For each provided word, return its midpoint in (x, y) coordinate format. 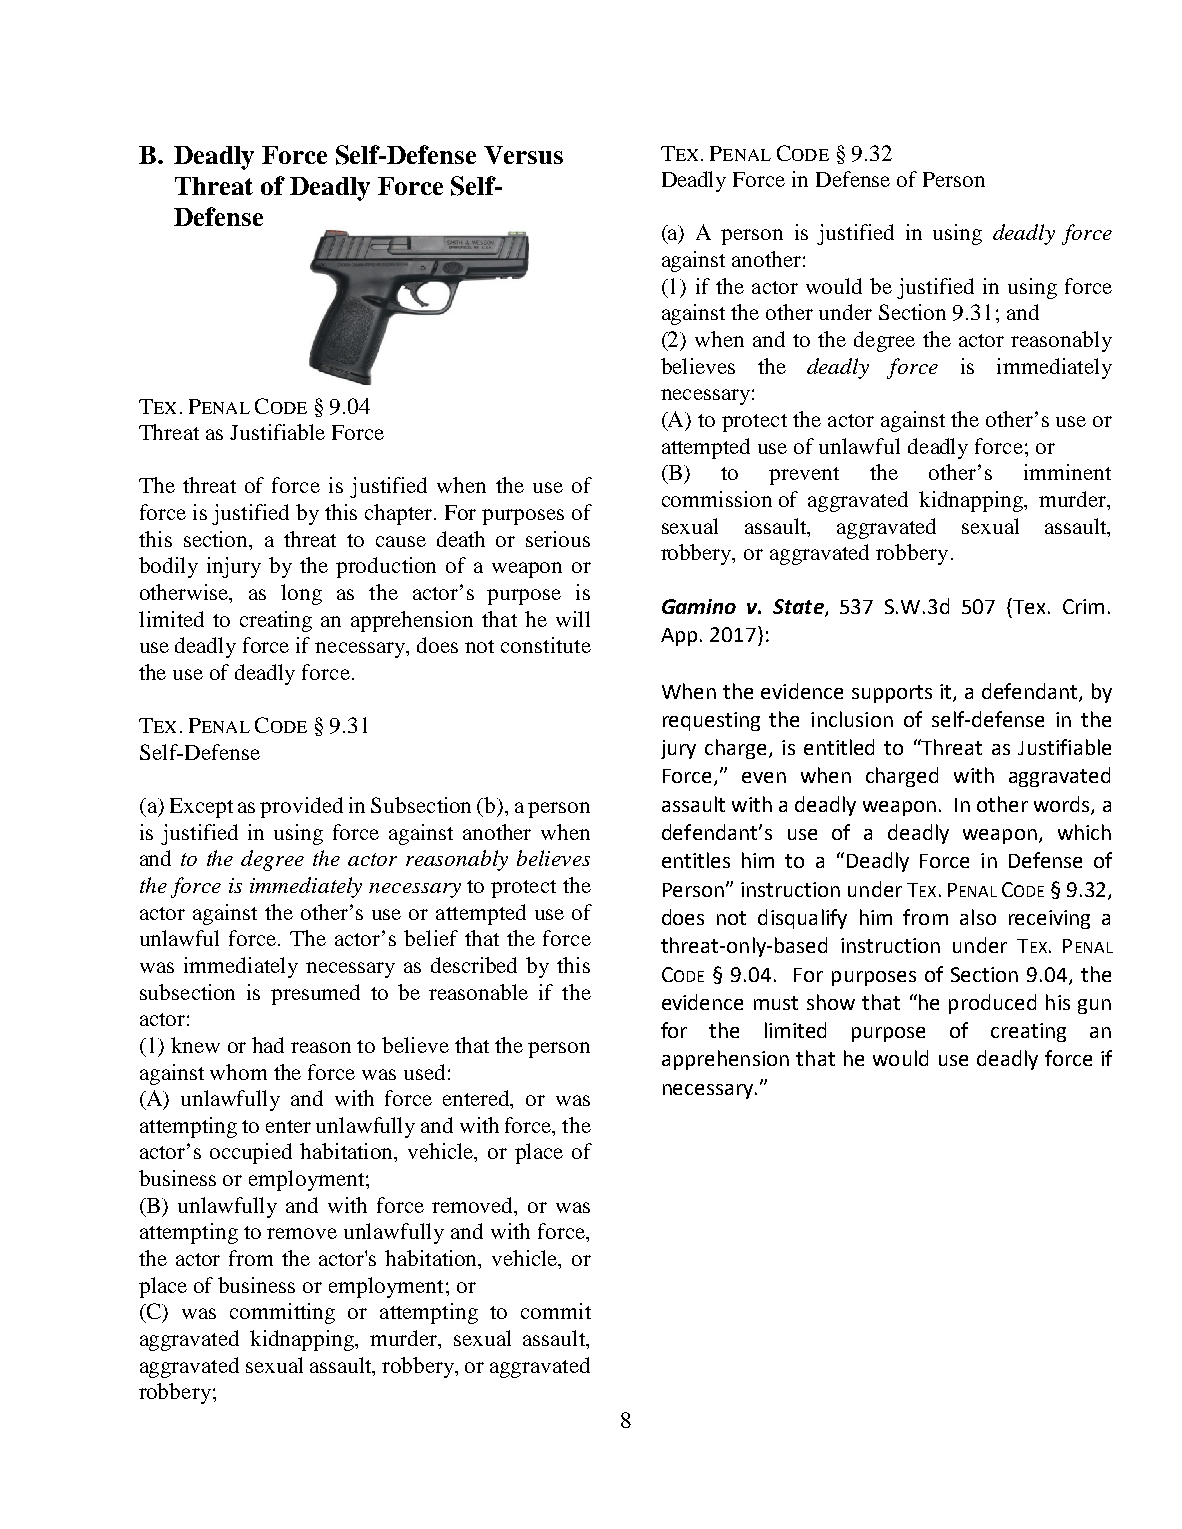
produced (992, 1004)
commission (717, 499)
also (978, 917)
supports (892, 694)
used (424, 1072)
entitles (696, 860)
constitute (546, 645)
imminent (1067, 472)
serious (558, 539)
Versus (523, 155)
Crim (1083, 606)
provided (301, 807)
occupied (251, 1153)
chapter (400, 514)
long (301, 594)
